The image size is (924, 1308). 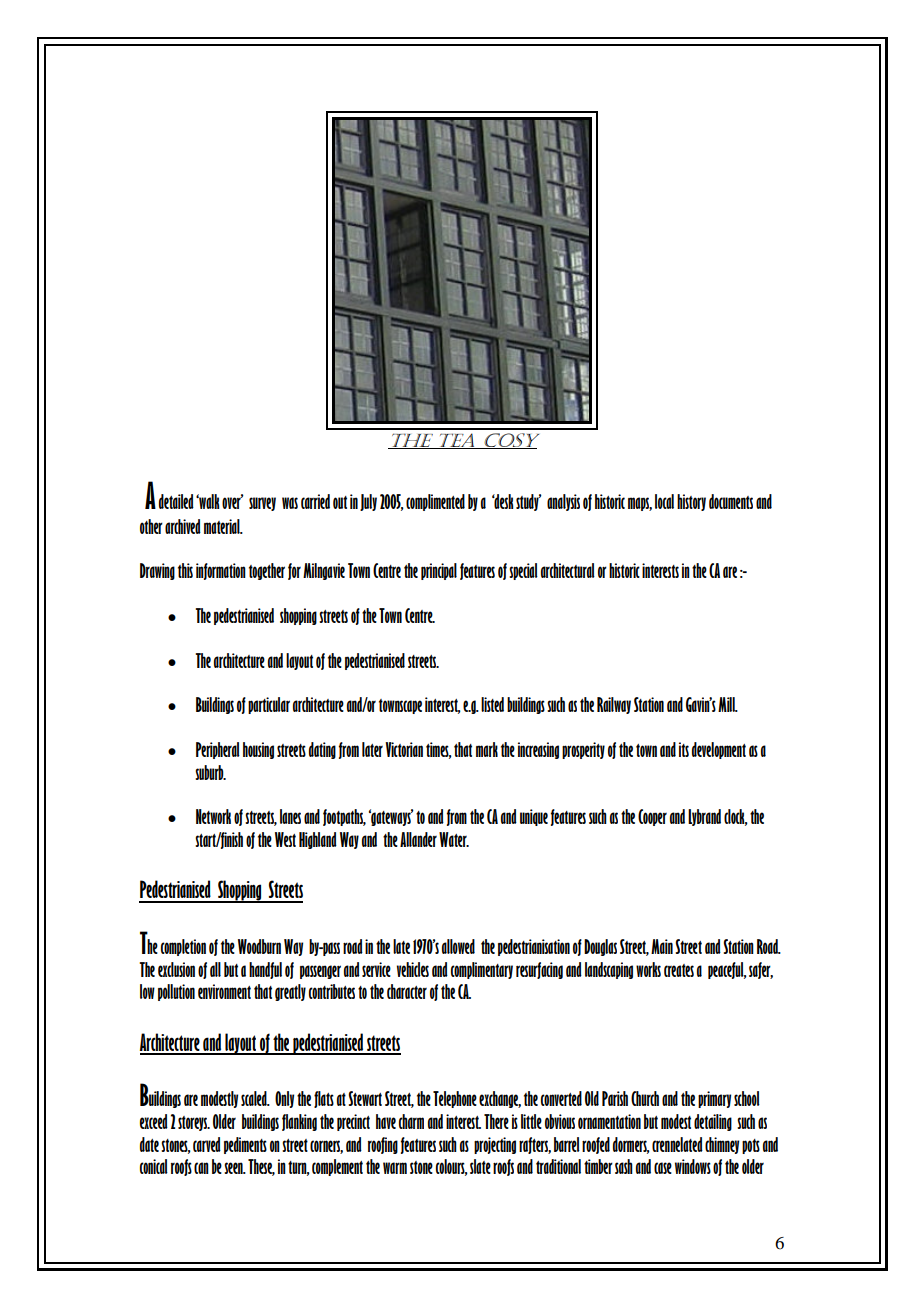 What do you see at coordinates (451, 1167) in the image?
I see `colours` at bounding box center [451, 1167].
